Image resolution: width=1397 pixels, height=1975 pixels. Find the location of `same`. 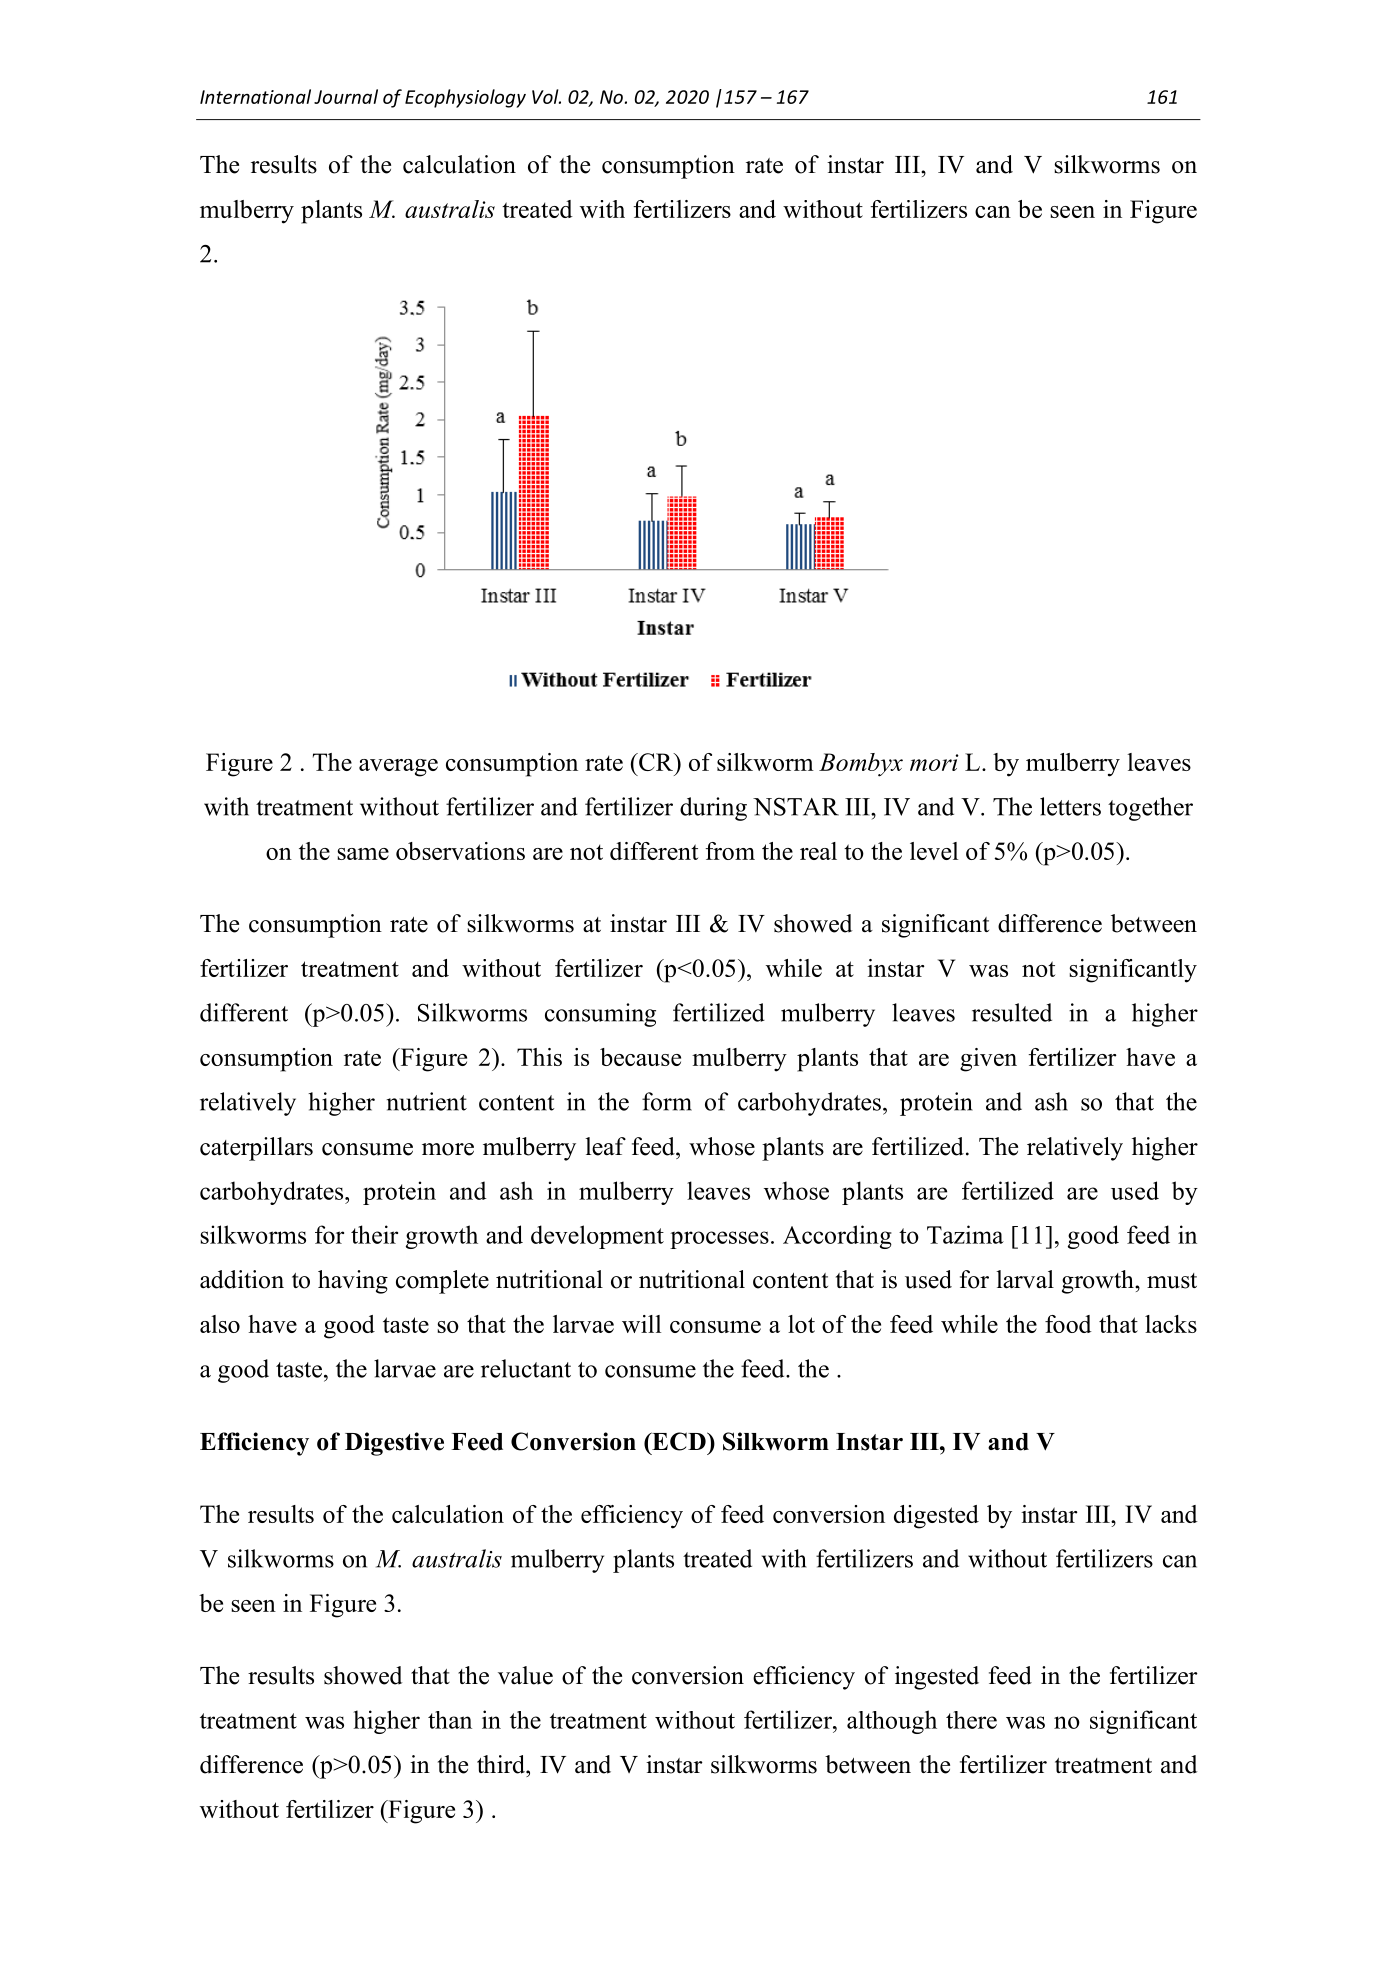

same is located at coordinates (363, 854).
